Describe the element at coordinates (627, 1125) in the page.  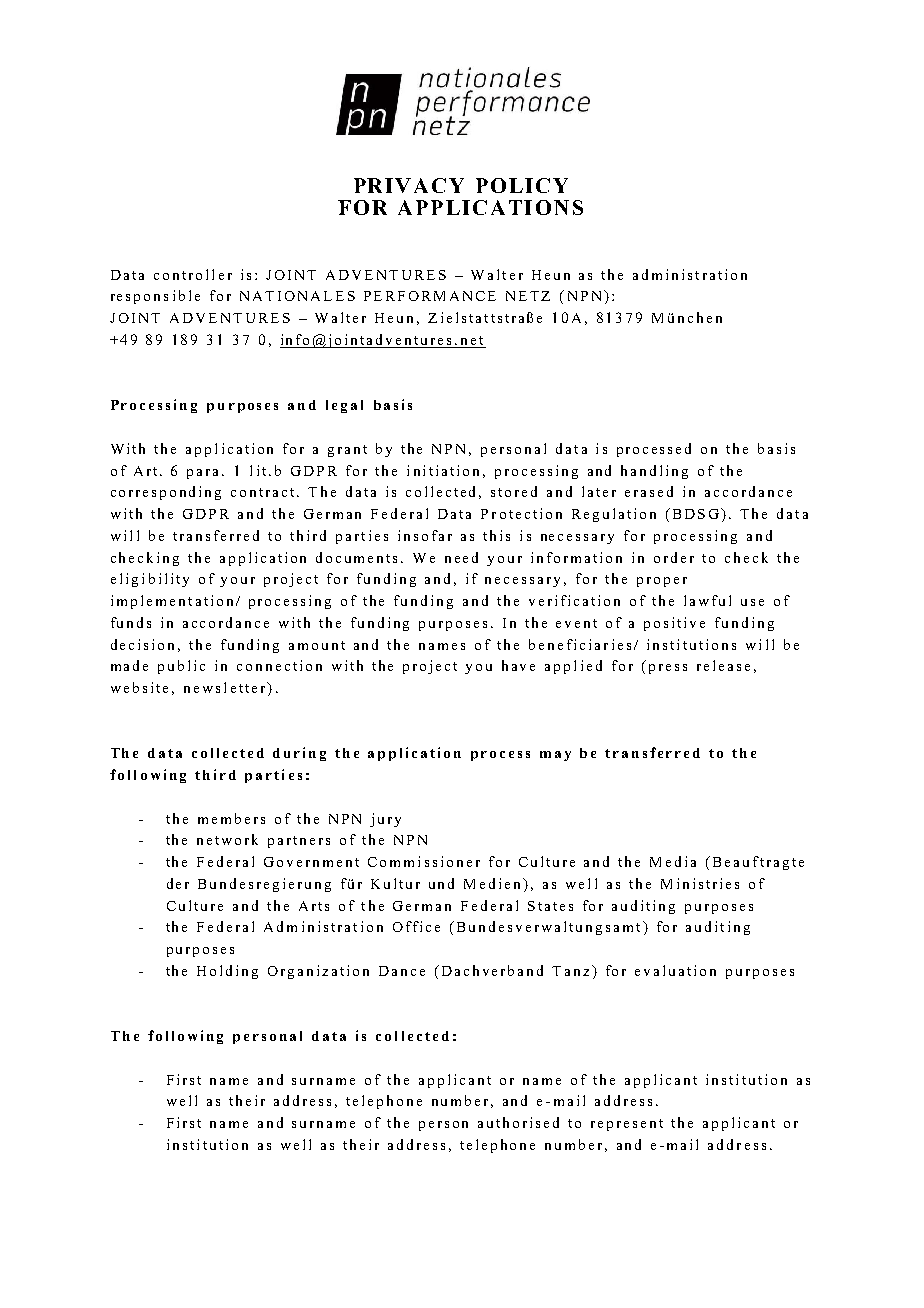
I see `represent` at that location.
